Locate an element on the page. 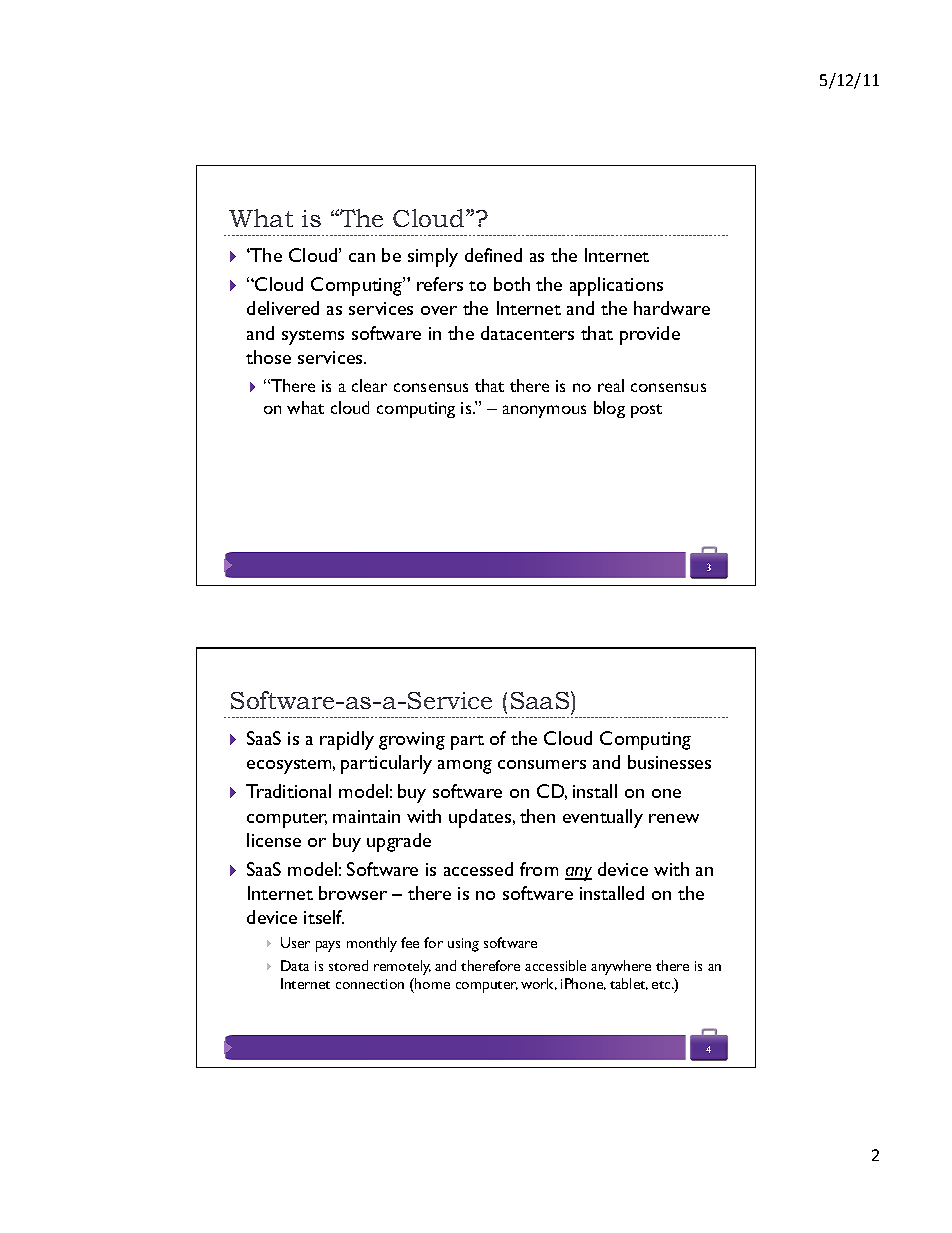 This document has width=952, height=1233. rapidly is located at coordinates (347, 740).
